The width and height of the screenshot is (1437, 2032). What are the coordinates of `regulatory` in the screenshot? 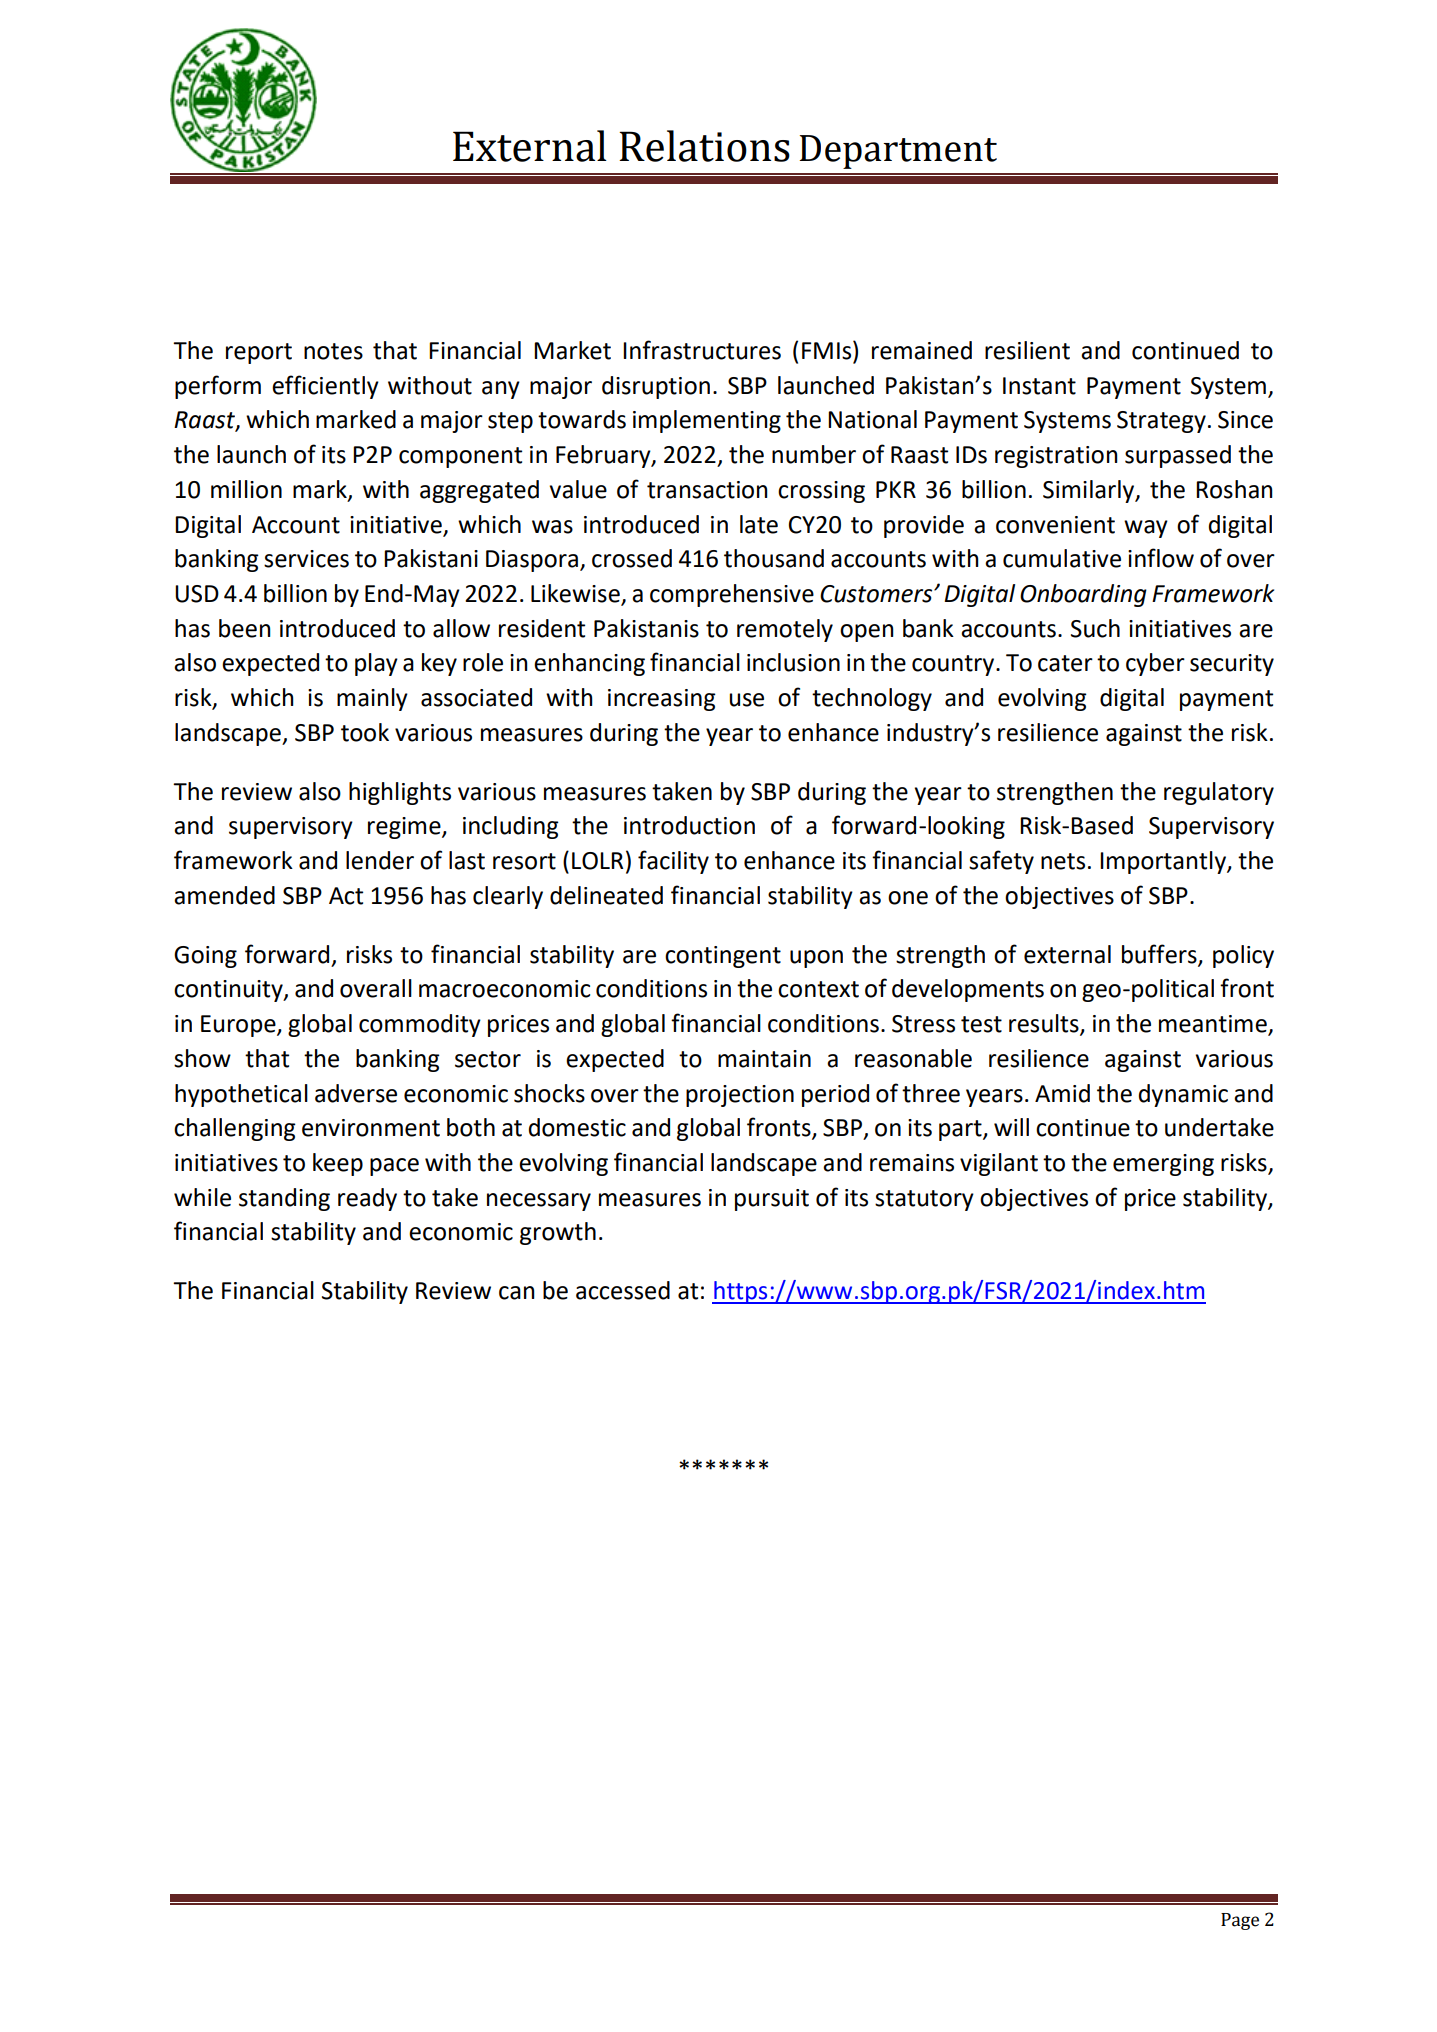 It's located at (1219, 793).
